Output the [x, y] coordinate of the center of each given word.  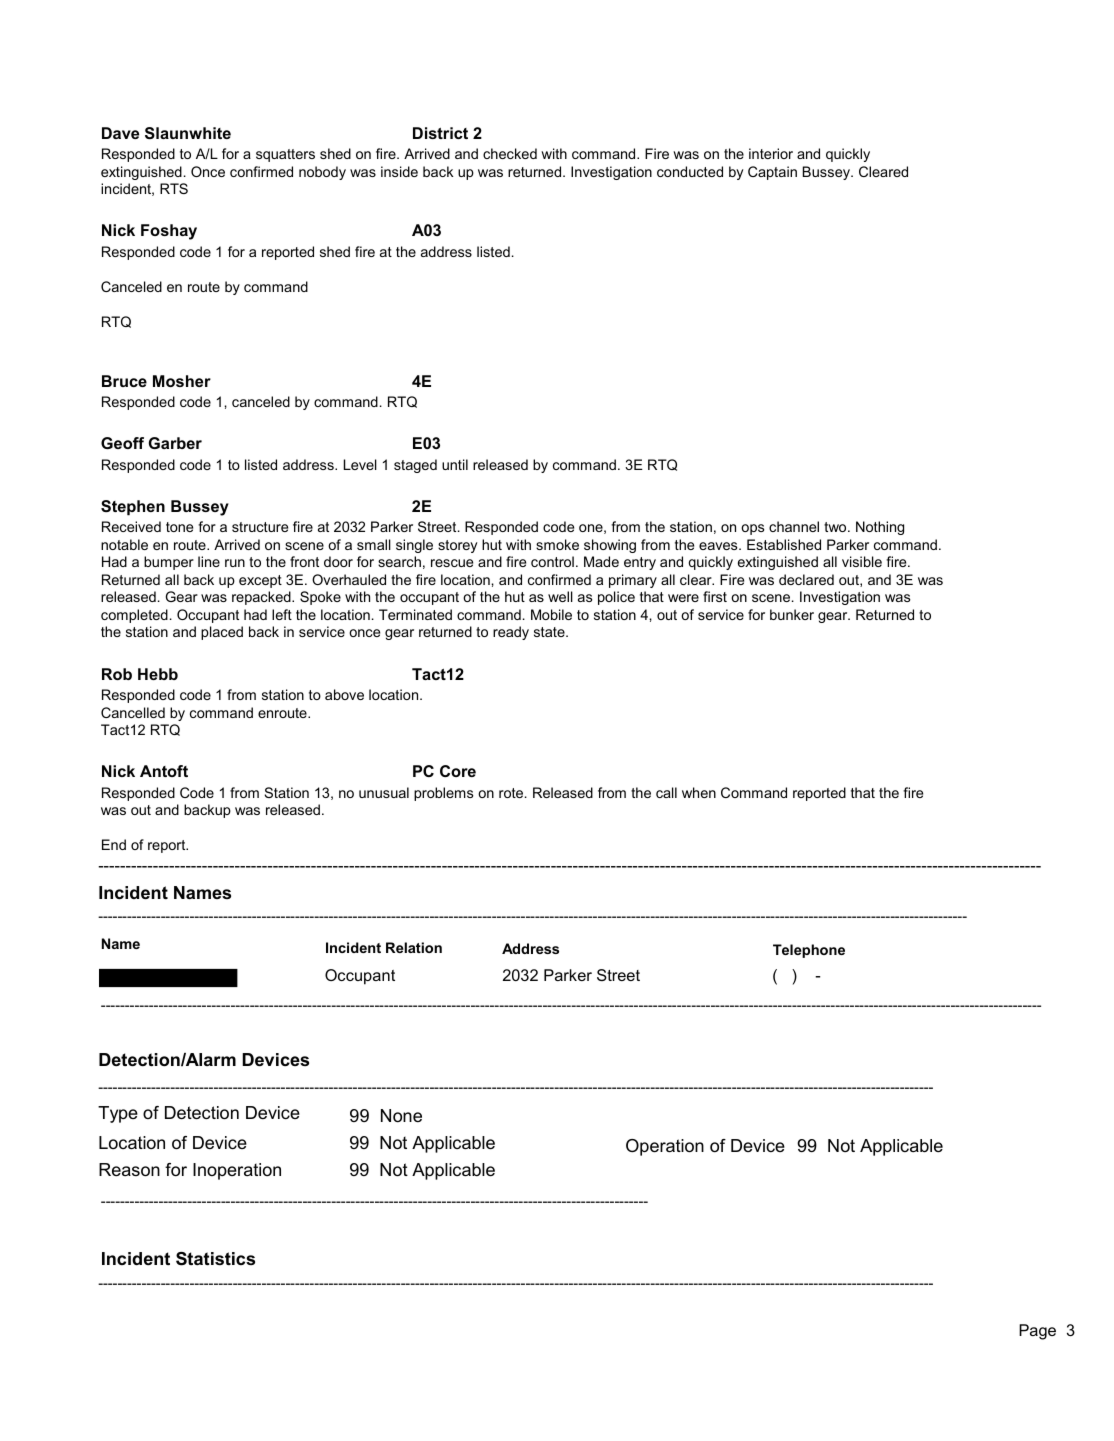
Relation [414, 947]
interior [771, 153]
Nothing [880, 528]
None [401, 1116]
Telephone [809, 951]
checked [510, 153]
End [114, 844]
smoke [557, 544]
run [235, 563]
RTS [174, 188]
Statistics [215, 1259]
